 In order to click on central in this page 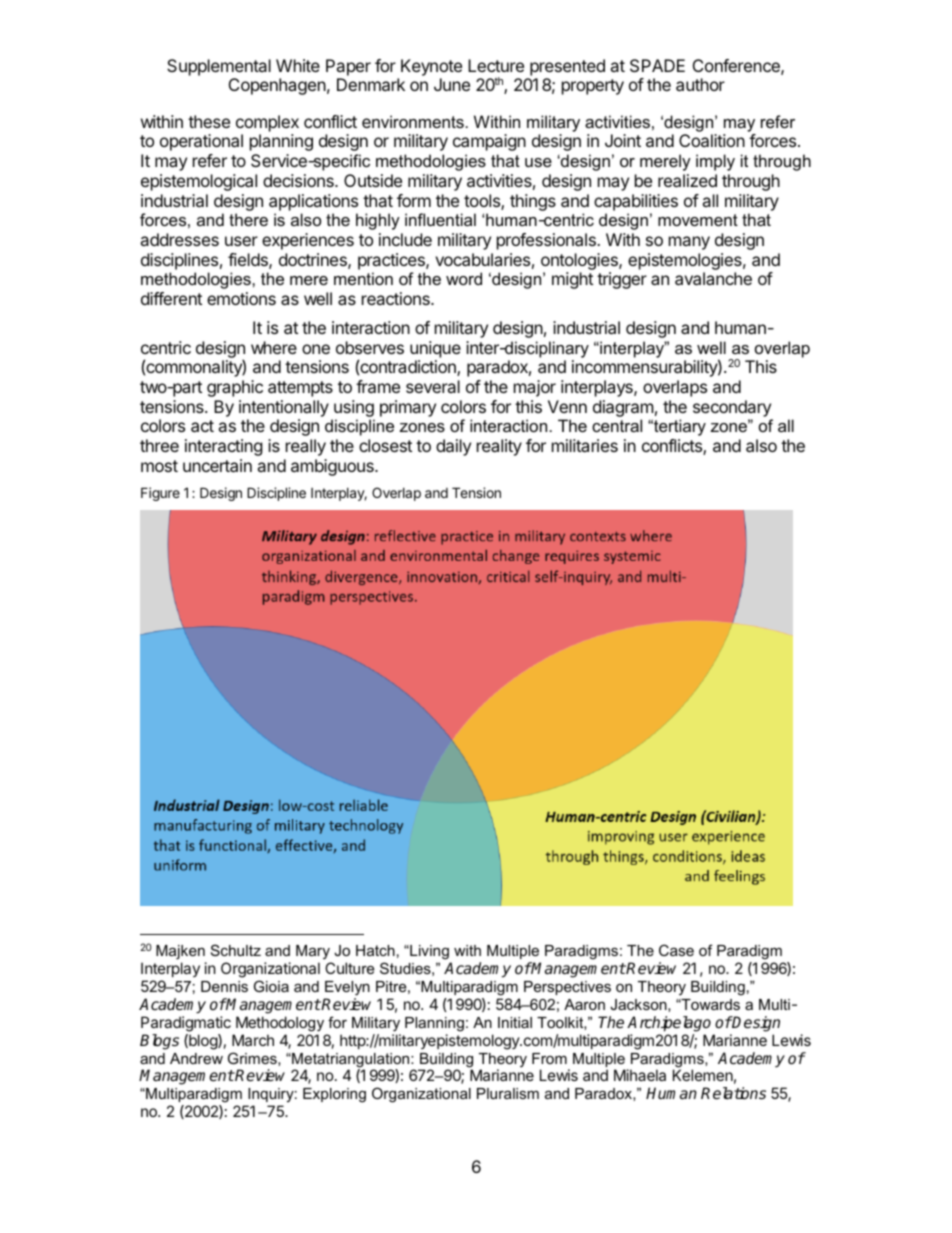, I will do `click(617, 425)`.
